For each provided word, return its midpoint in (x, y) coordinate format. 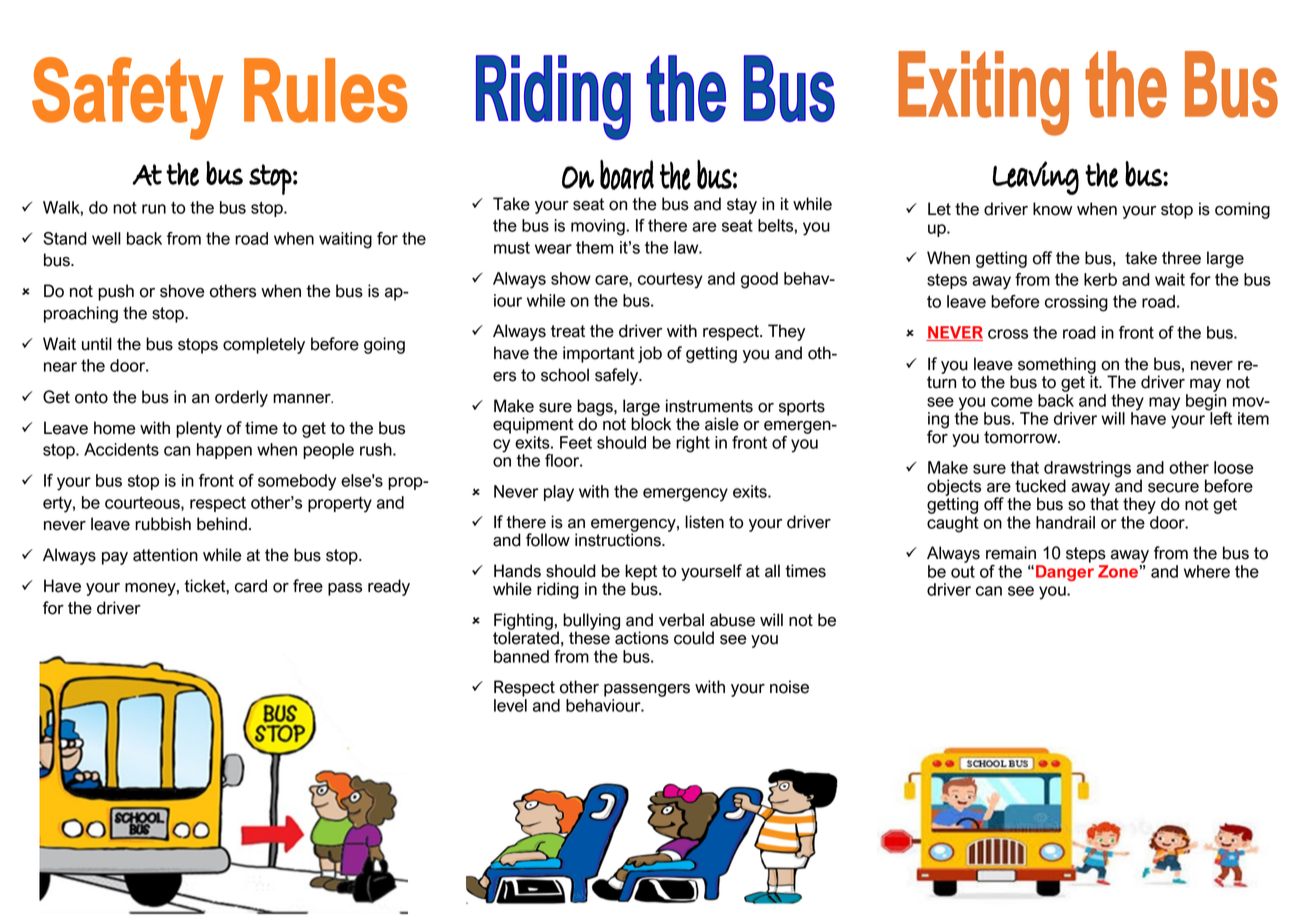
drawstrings (1087, 470)
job (650, 354)
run (154, 209)
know (1052, 209)
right (693, 444)
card (251, 586)
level (510, 704)
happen (224, 451)
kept (641, 573)
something (1057, 366)
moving (599, 227)
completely (264, 345)
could (694, 638)
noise (789, 687)
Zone (1119, 571)
